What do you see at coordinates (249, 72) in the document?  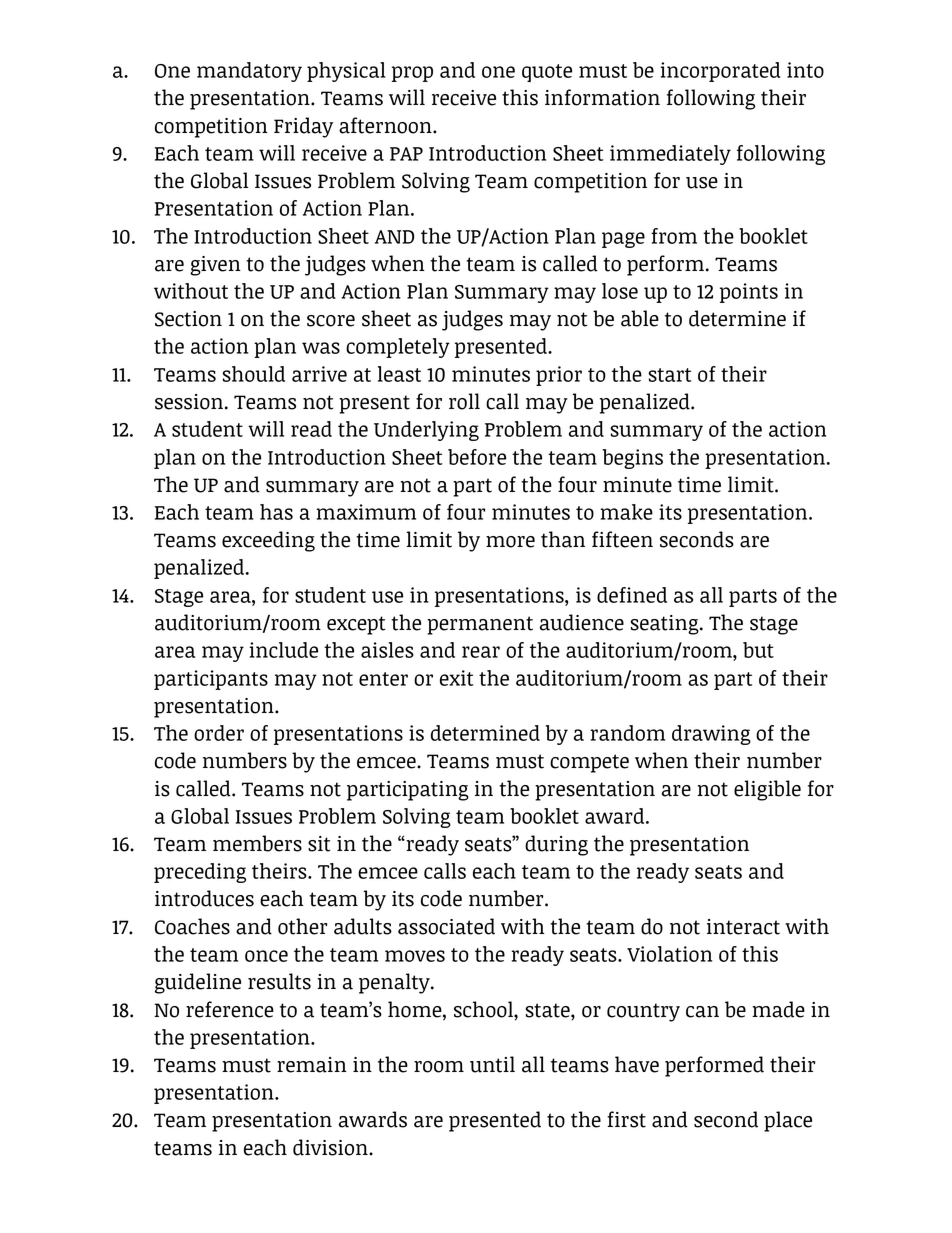 I see `mandatory` at bounding box center [249, 72].
